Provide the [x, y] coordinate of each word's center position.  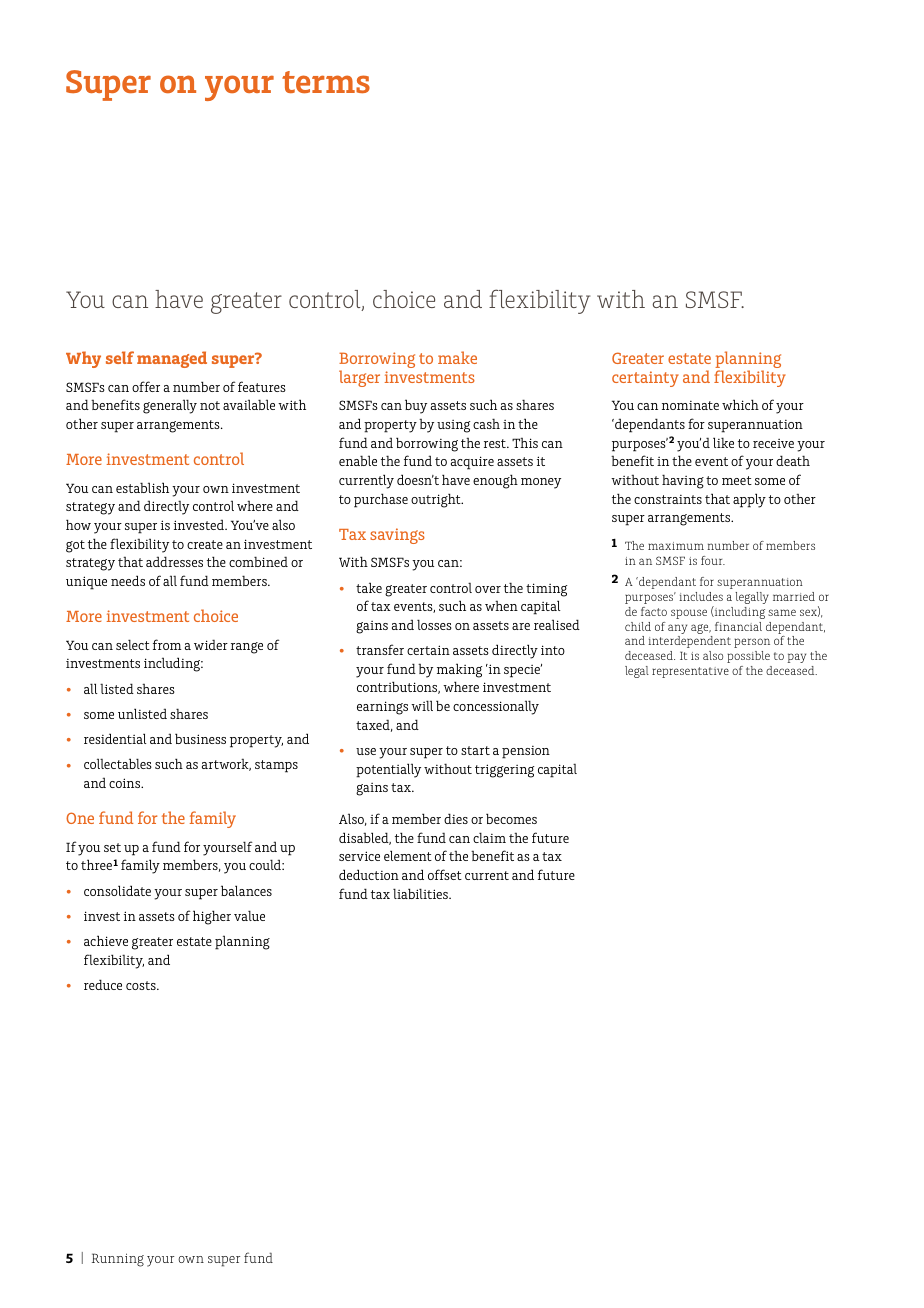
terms [326, 82]
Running [118, 1260]
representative [690, 672]
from [167, 644]
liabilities [421, 893]
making [459, 670]
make [457, 357]
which [740, 404]
